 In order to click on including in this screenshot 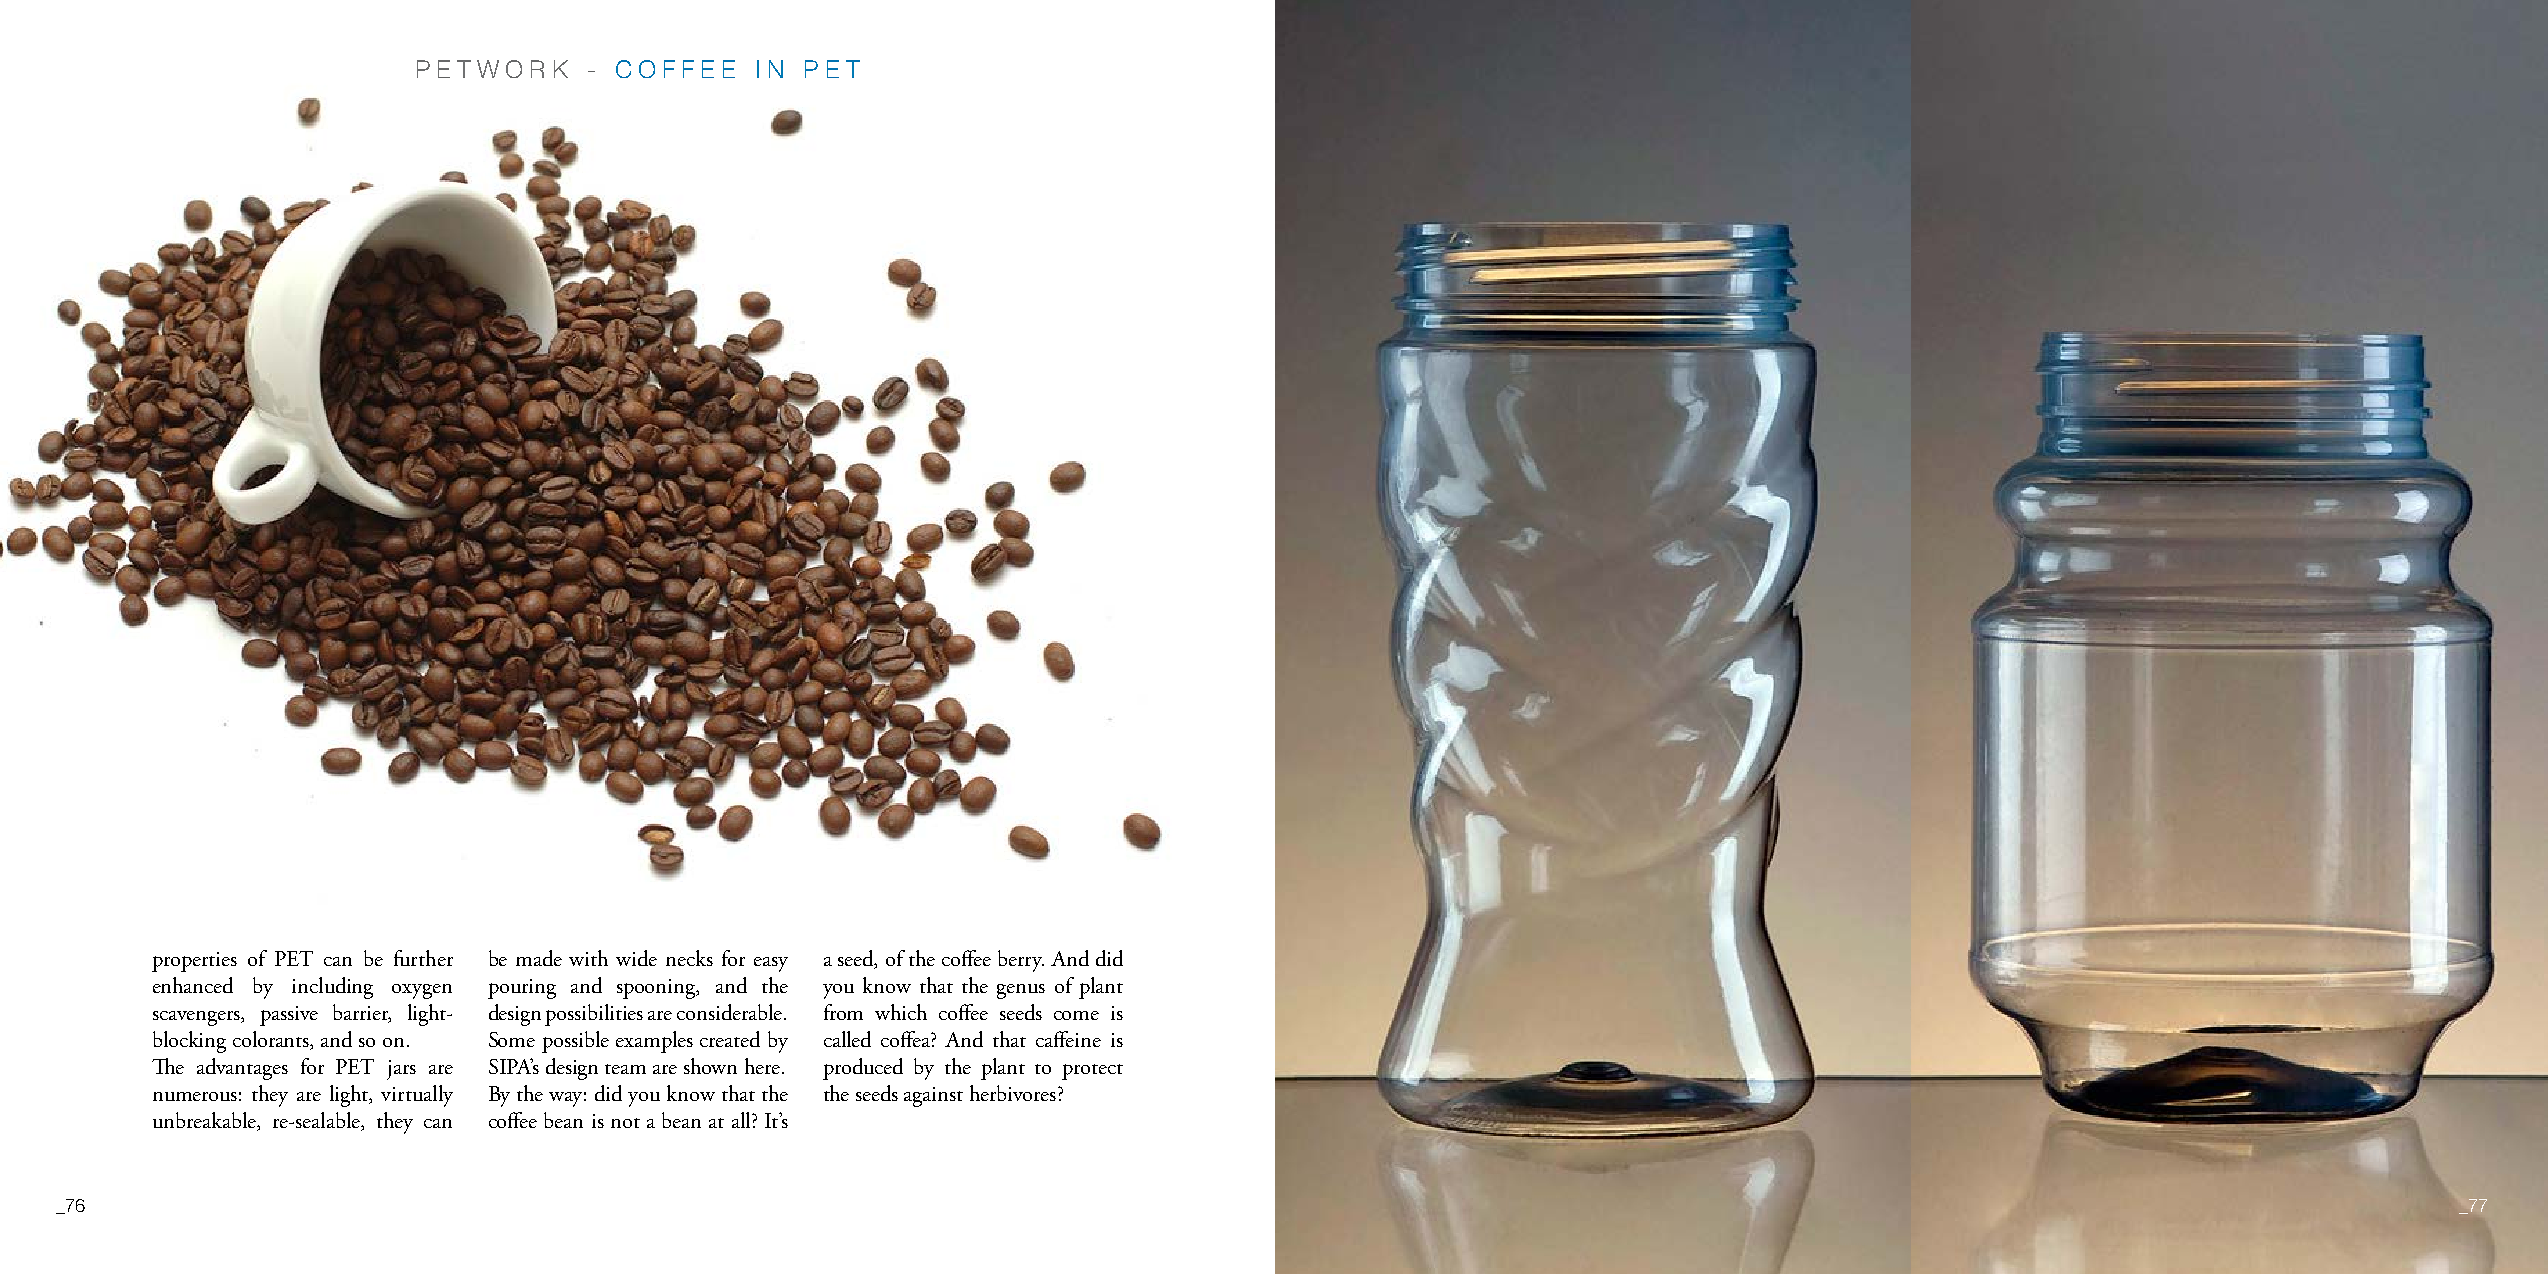, I will do `click(332, 988)`.
